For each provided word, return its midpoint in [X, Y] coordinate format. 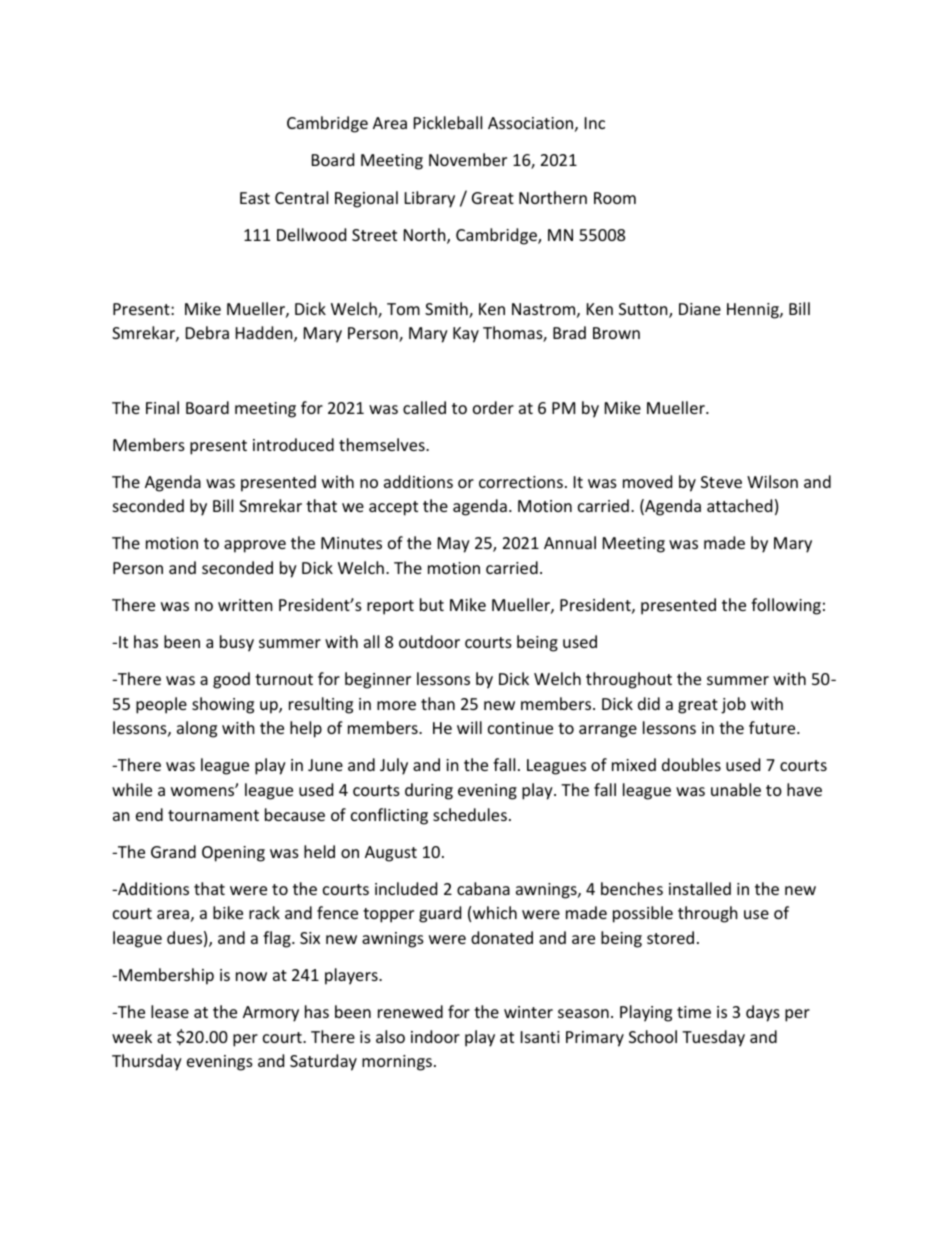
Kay [466, 335]
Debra [207, 332]
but [432, 604]
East [255, 198]
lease [170, 1011]
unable [736, 789]
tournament [213, 815]
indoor [435, 1036]
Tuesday [713, 1038]
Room [615, 198]
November [468, 159]
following [786, 606]
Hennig [754, 311]
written [245, 605]
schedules [470, 814]
